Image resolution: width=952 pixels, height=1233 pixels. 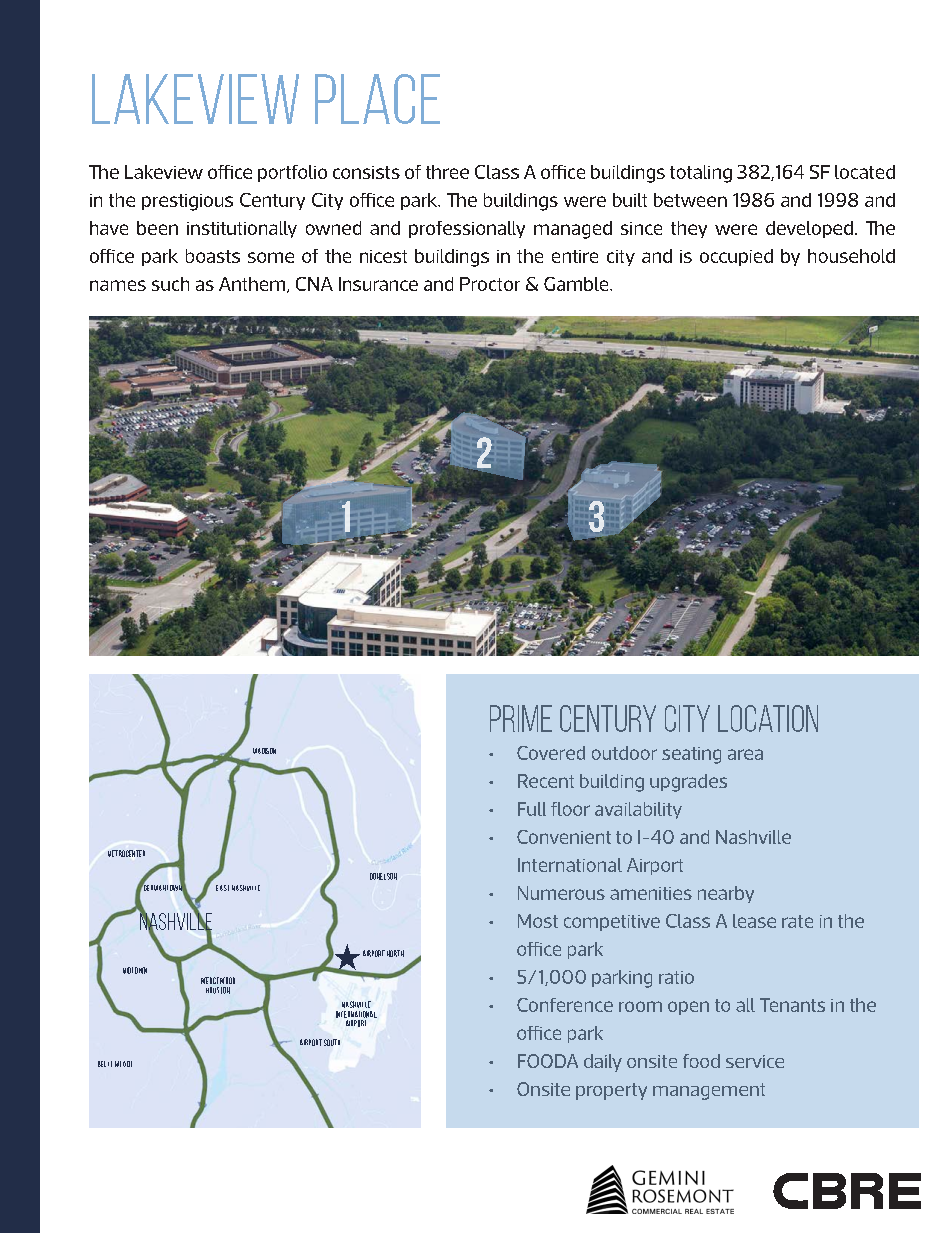 What do you see at coordinates (701, 174) in the screenshot?
I see `totaling` at bounding box center [701, 174].
